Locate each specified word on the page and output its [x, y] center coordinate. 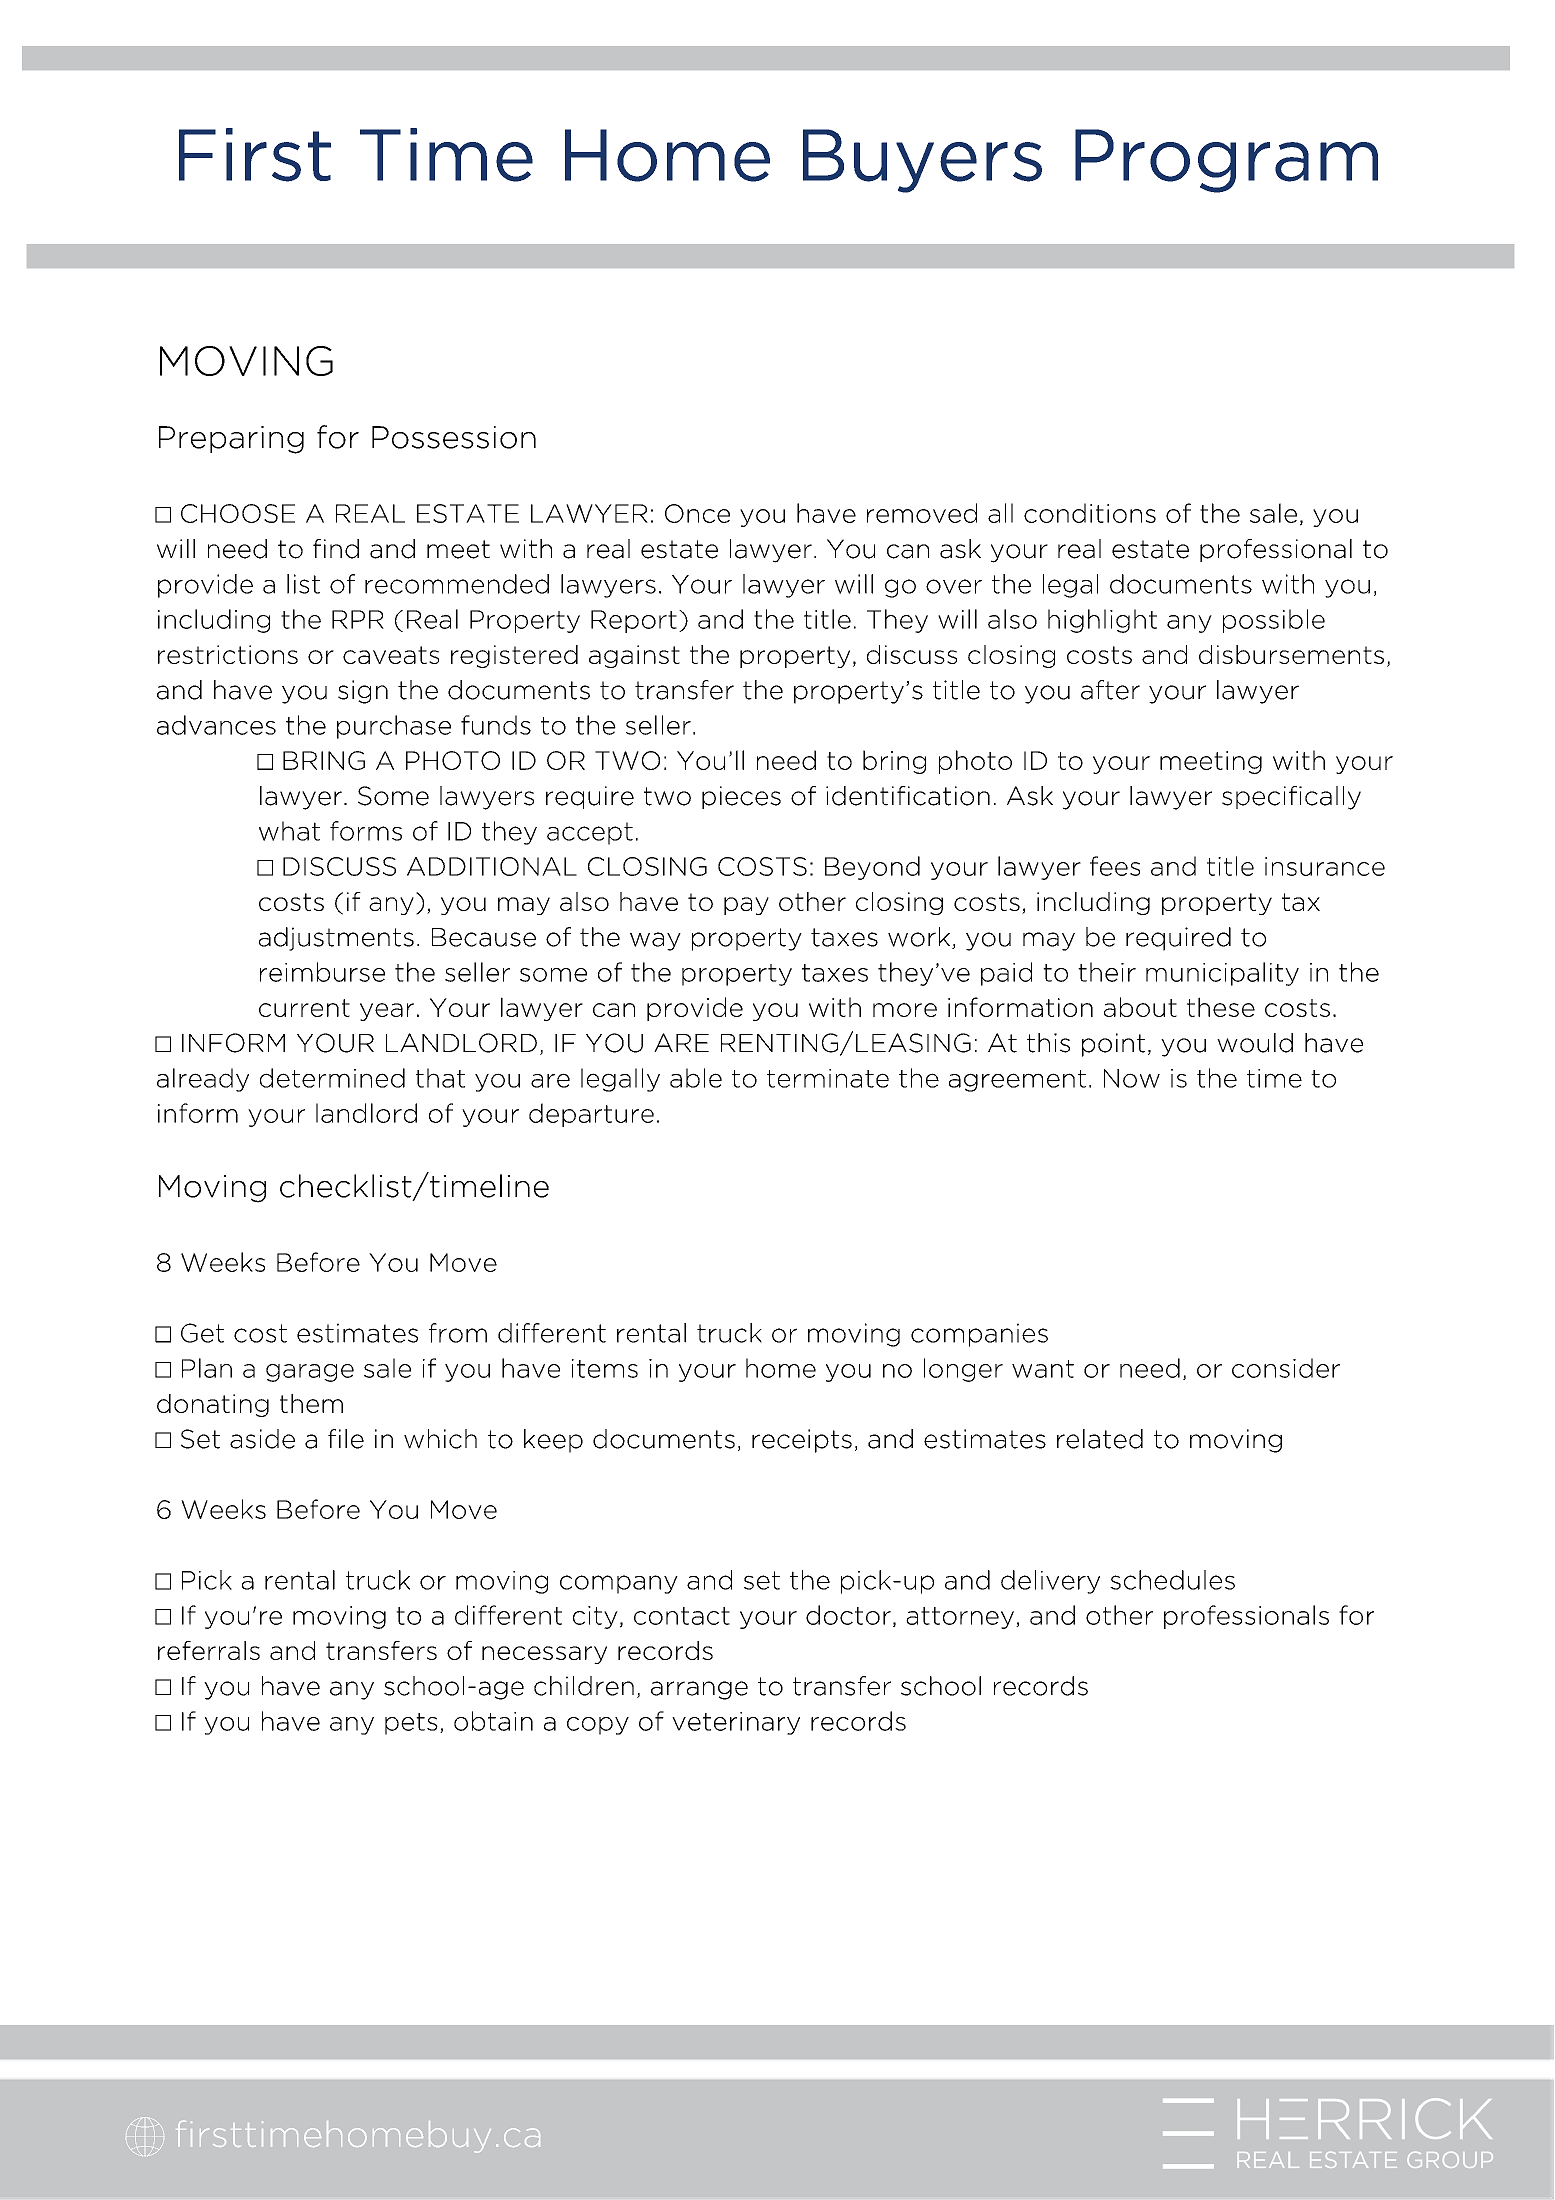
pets [411, 1724]
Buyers [922, 161]
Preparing [231, 440]
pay [746, 906]
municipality [1222, 974]
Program [1226, 161]
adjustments [336, 939]
